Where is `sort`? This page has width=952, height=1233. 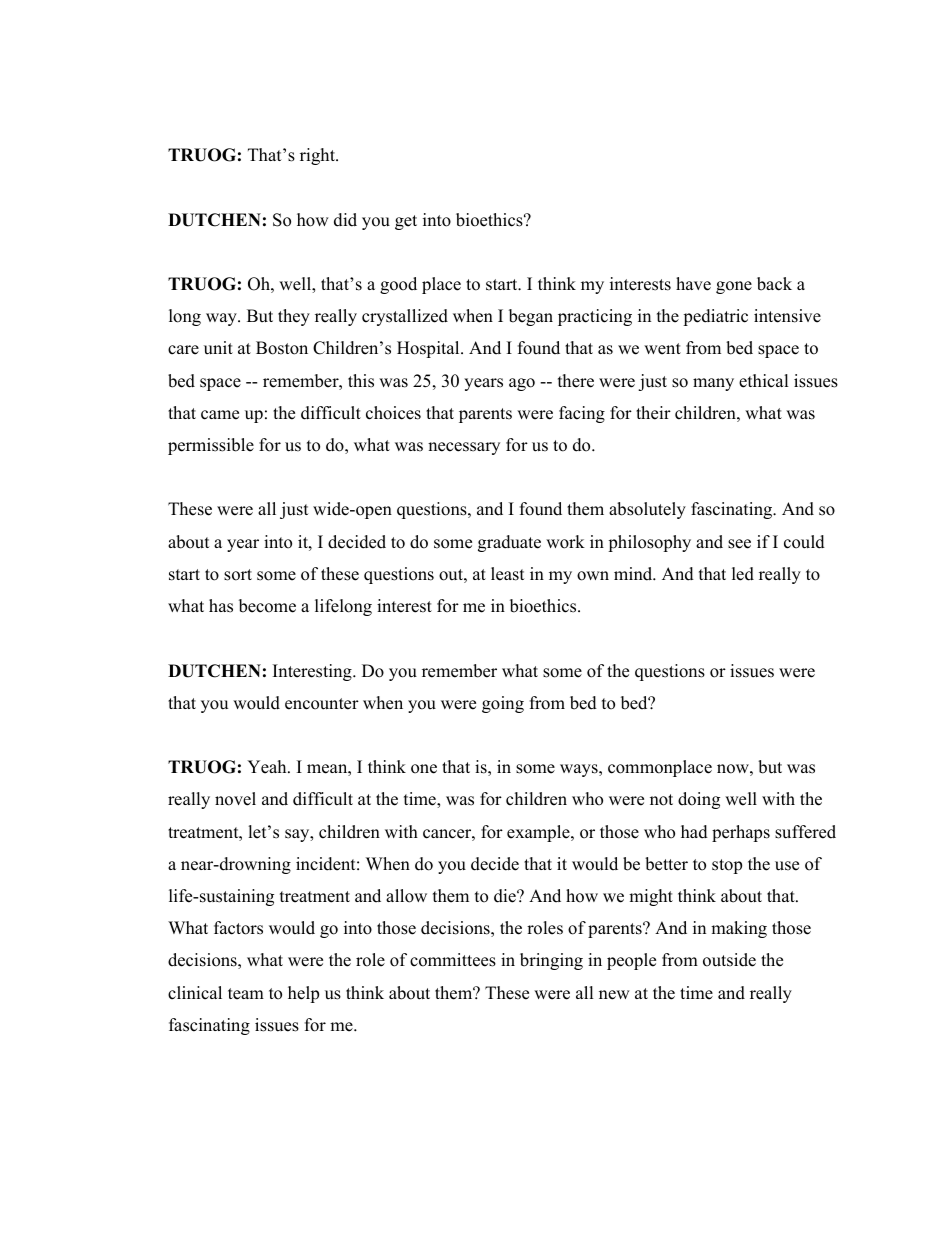
sort is located at coordinates (238, 575).
